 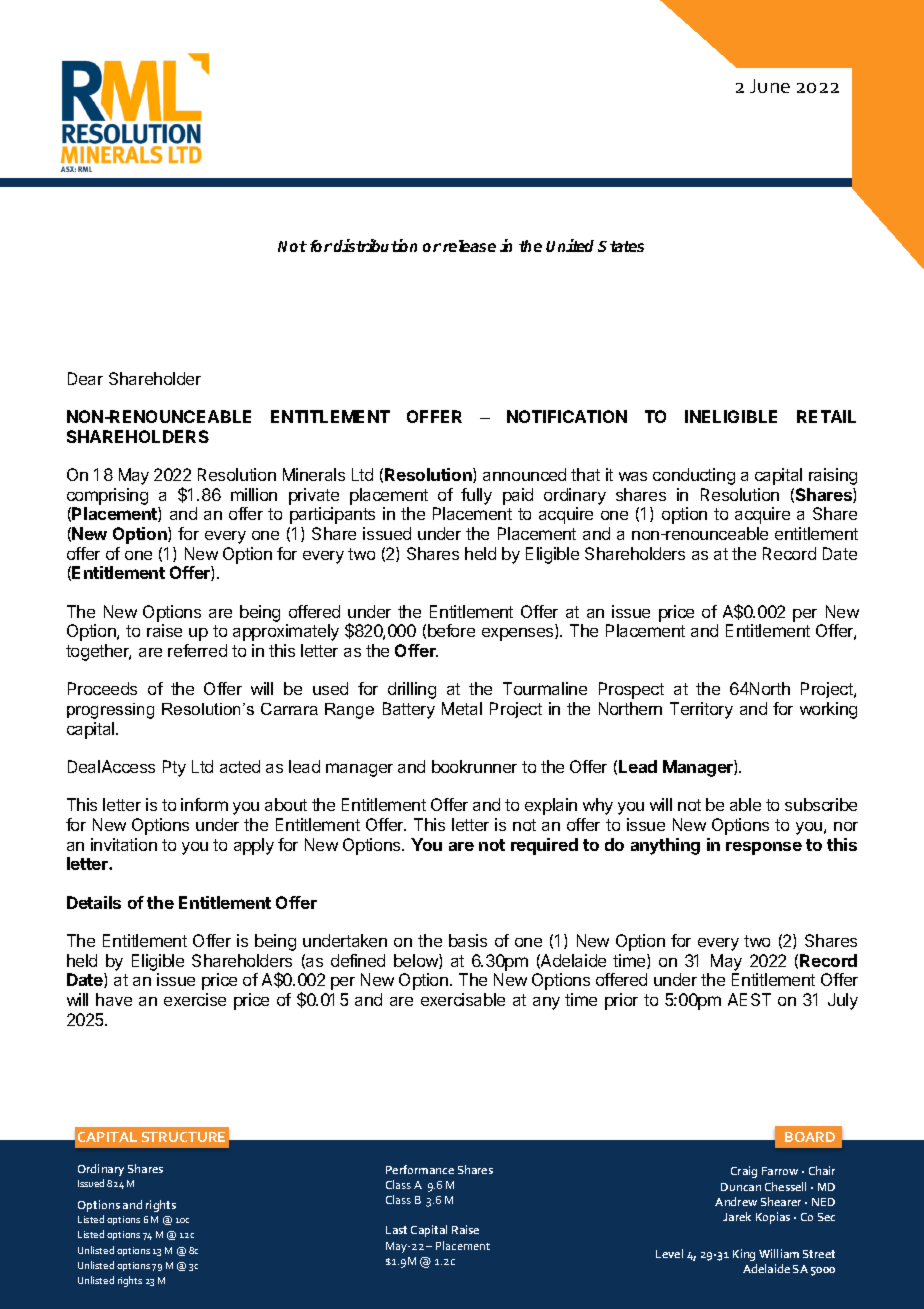 What do you see at coordinates (469, 246) in the screenshot?
I see `release` at bounding box center [469, 246].
